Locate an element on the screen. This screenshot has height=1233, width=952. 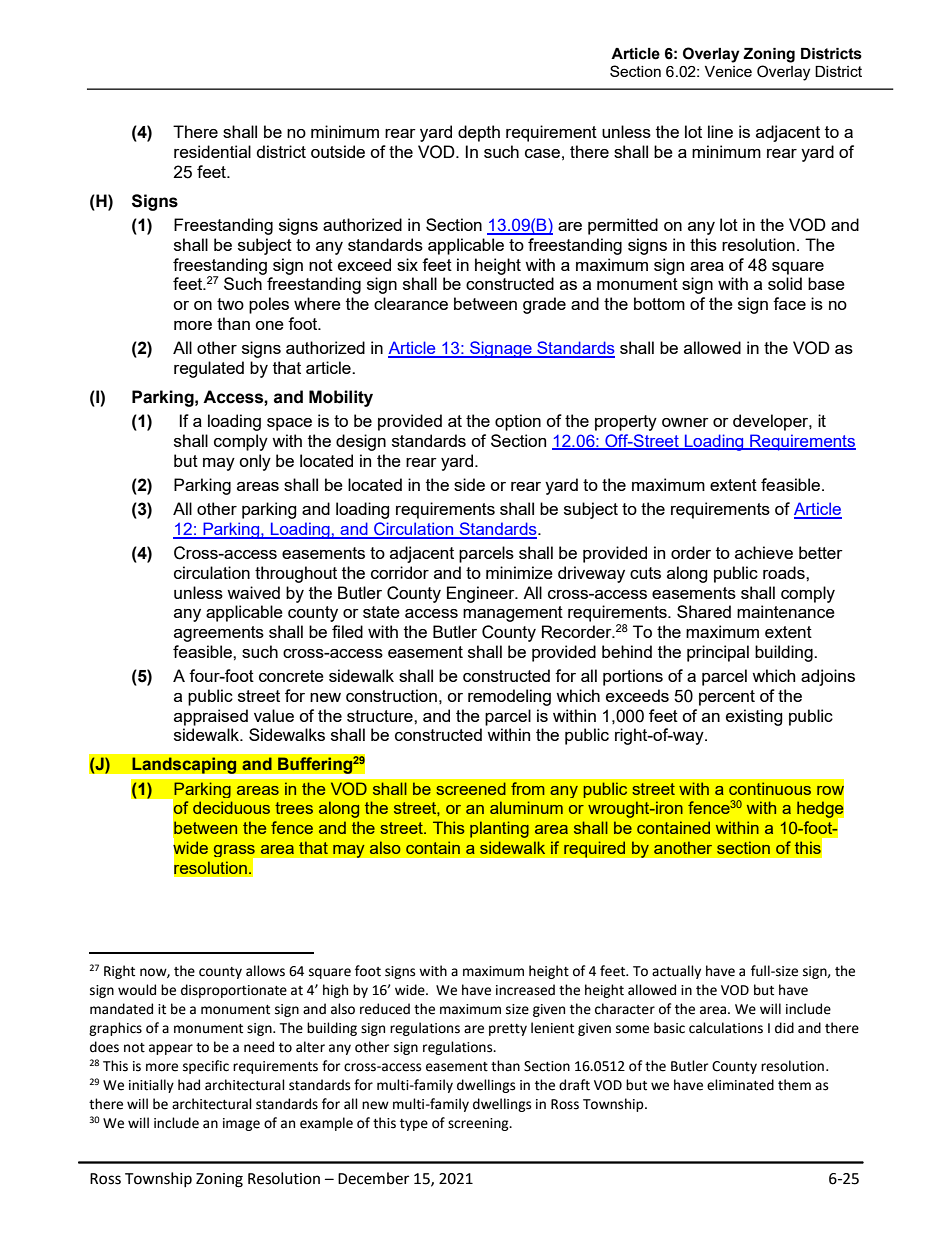
depth is located at coordinates (479, 133).
